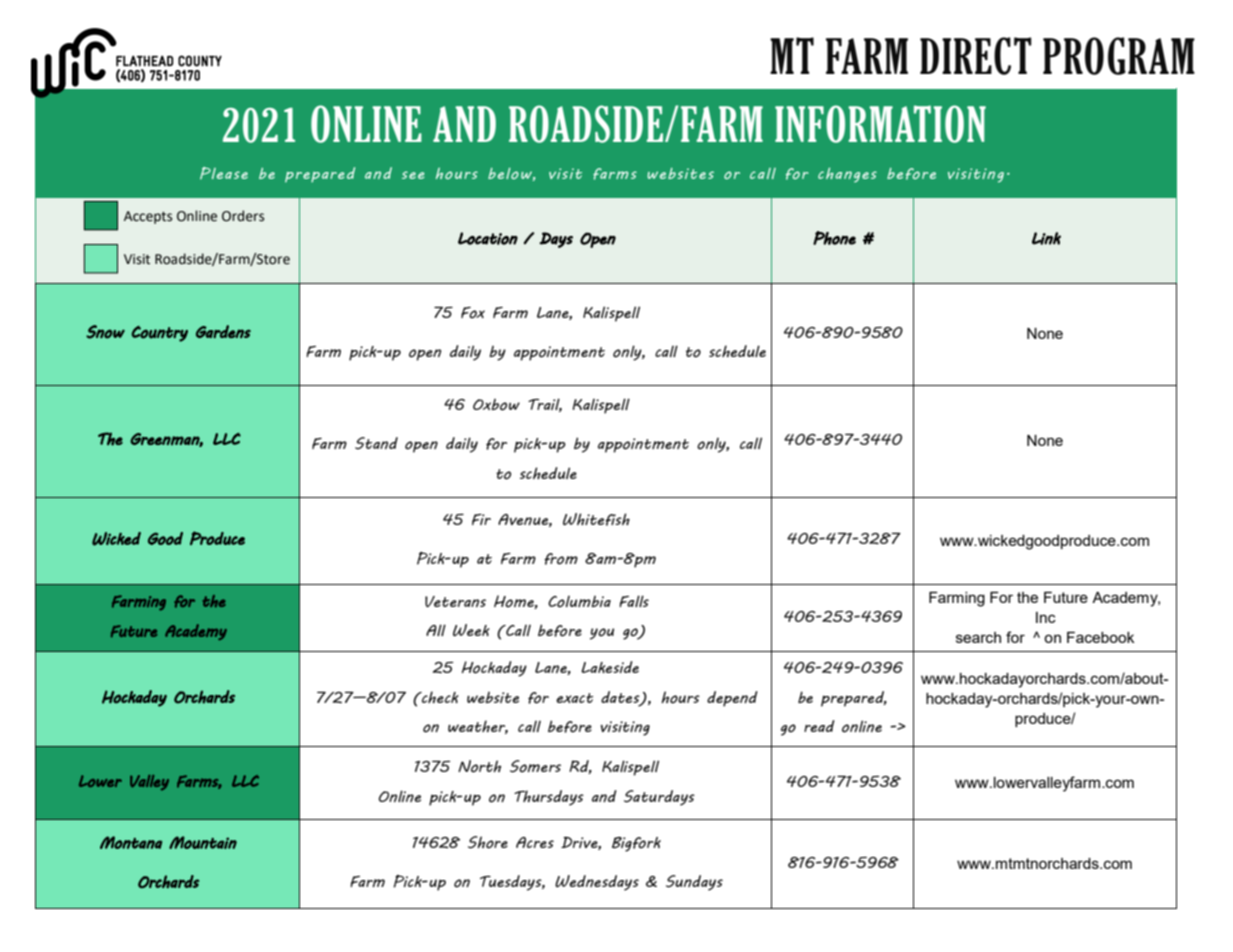 The width and height of the screenshot is (1233, 952). What do you see at coordinates (224, 173) in the screenshot?
I see `Please` at bounding box center [224, 173].
